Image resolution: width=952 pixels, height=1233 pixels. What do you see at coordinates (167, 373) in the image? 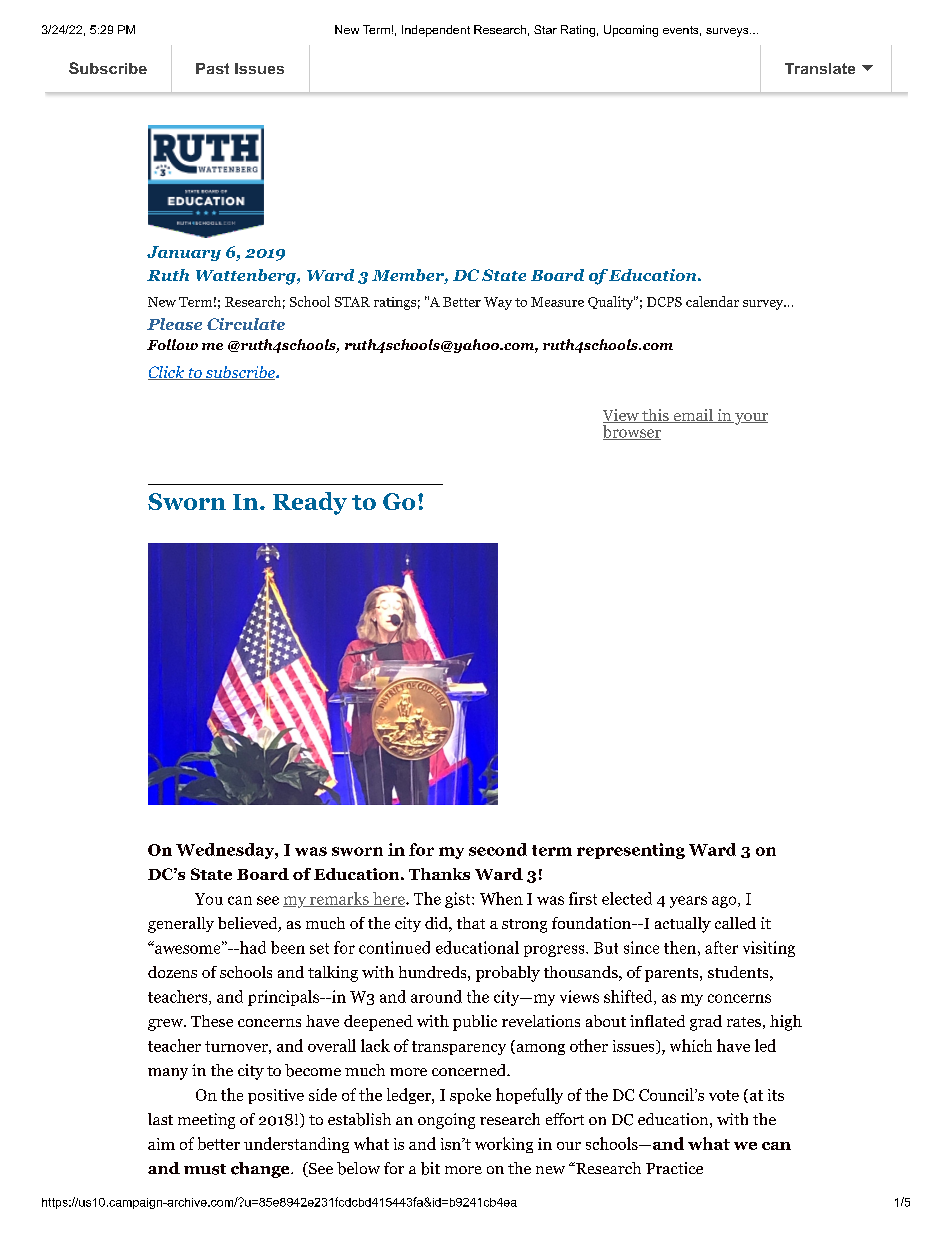
I see `Click` at bounding box center [167, 373].
